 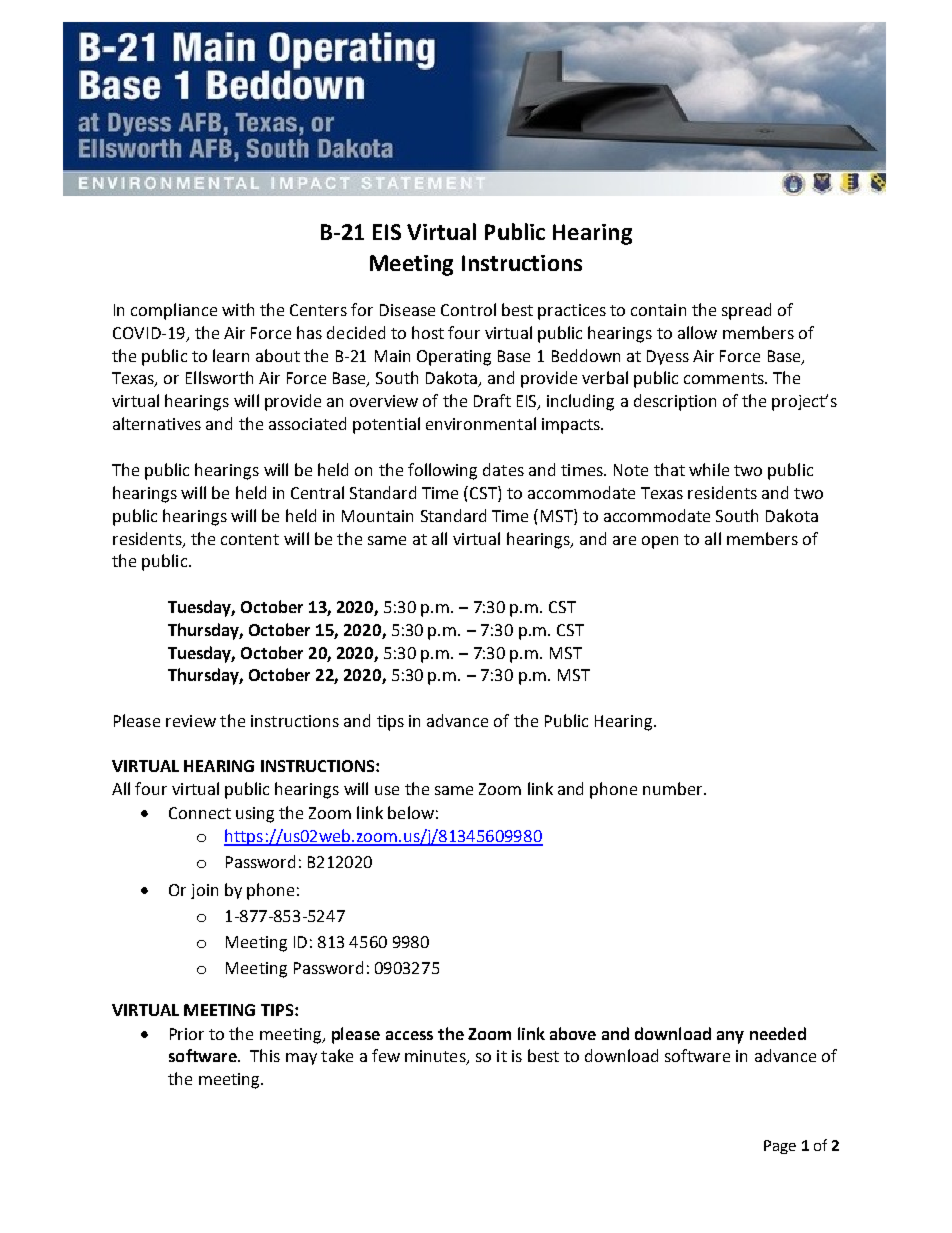 What do you see at coordinates (468, 309) in the screenshot?
I see `Control` at bounding box center [468, 309].
